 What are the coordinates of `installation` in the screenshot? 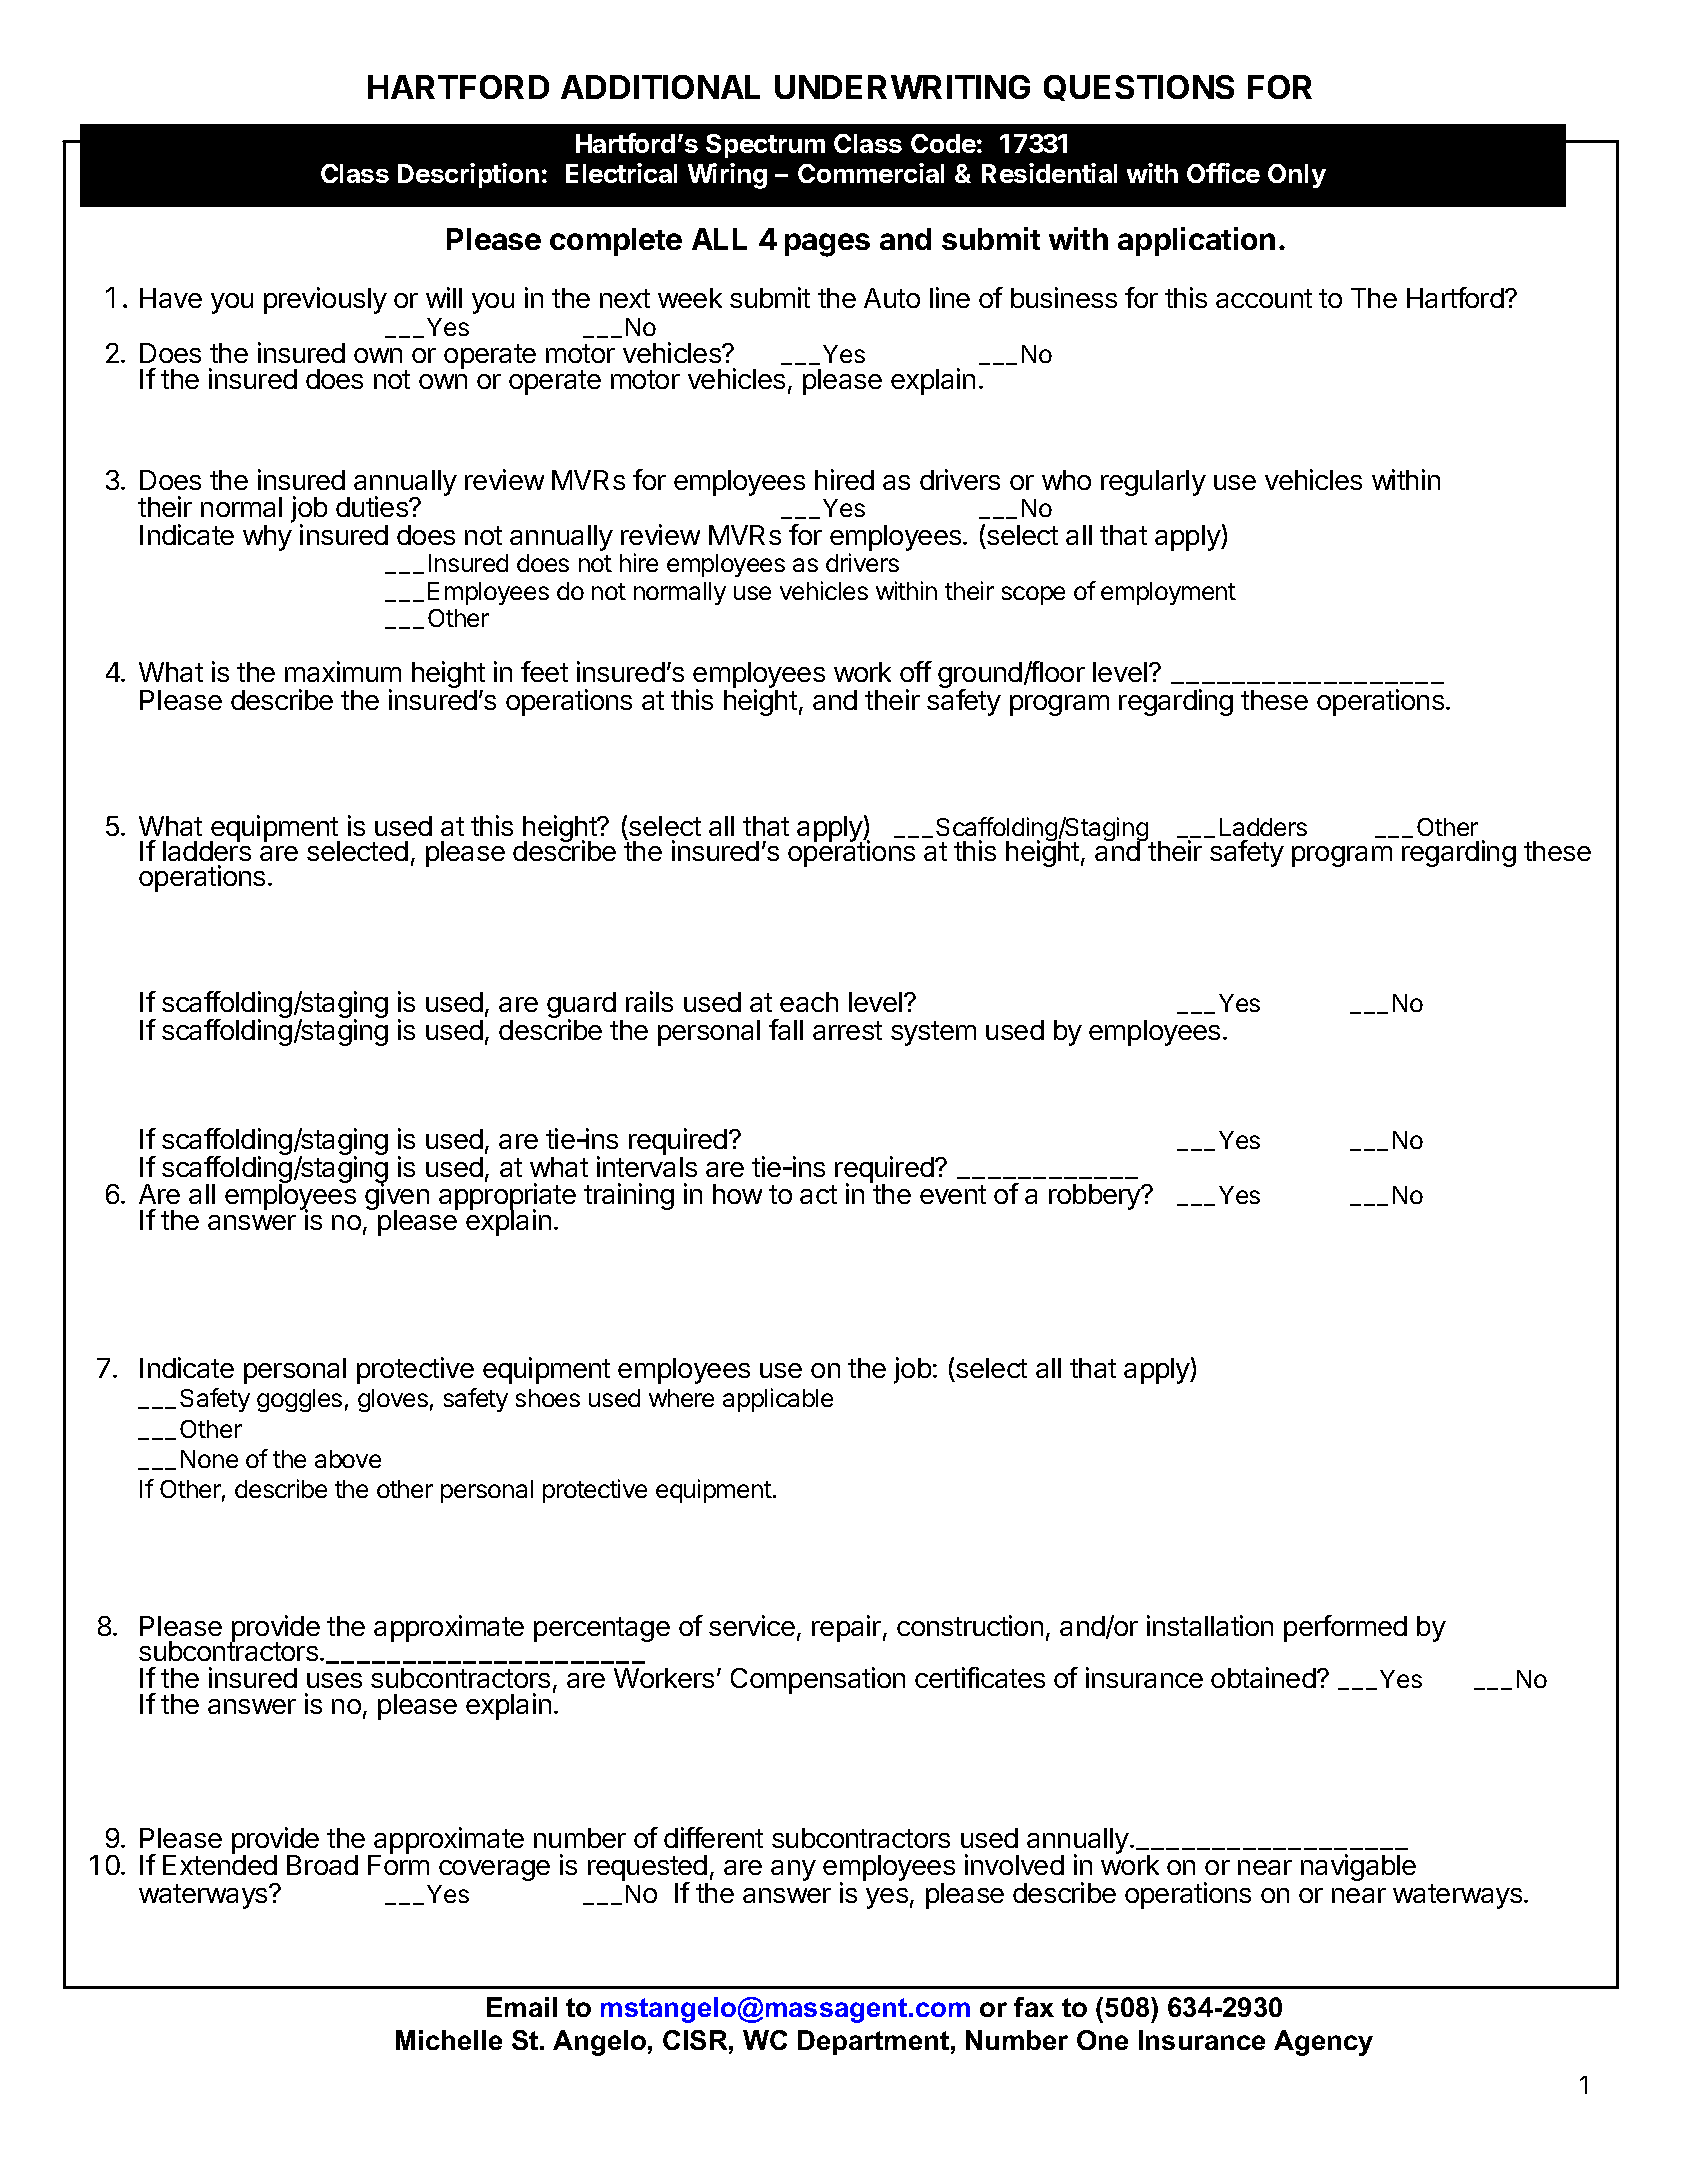 It's located at (1210, 1625).
